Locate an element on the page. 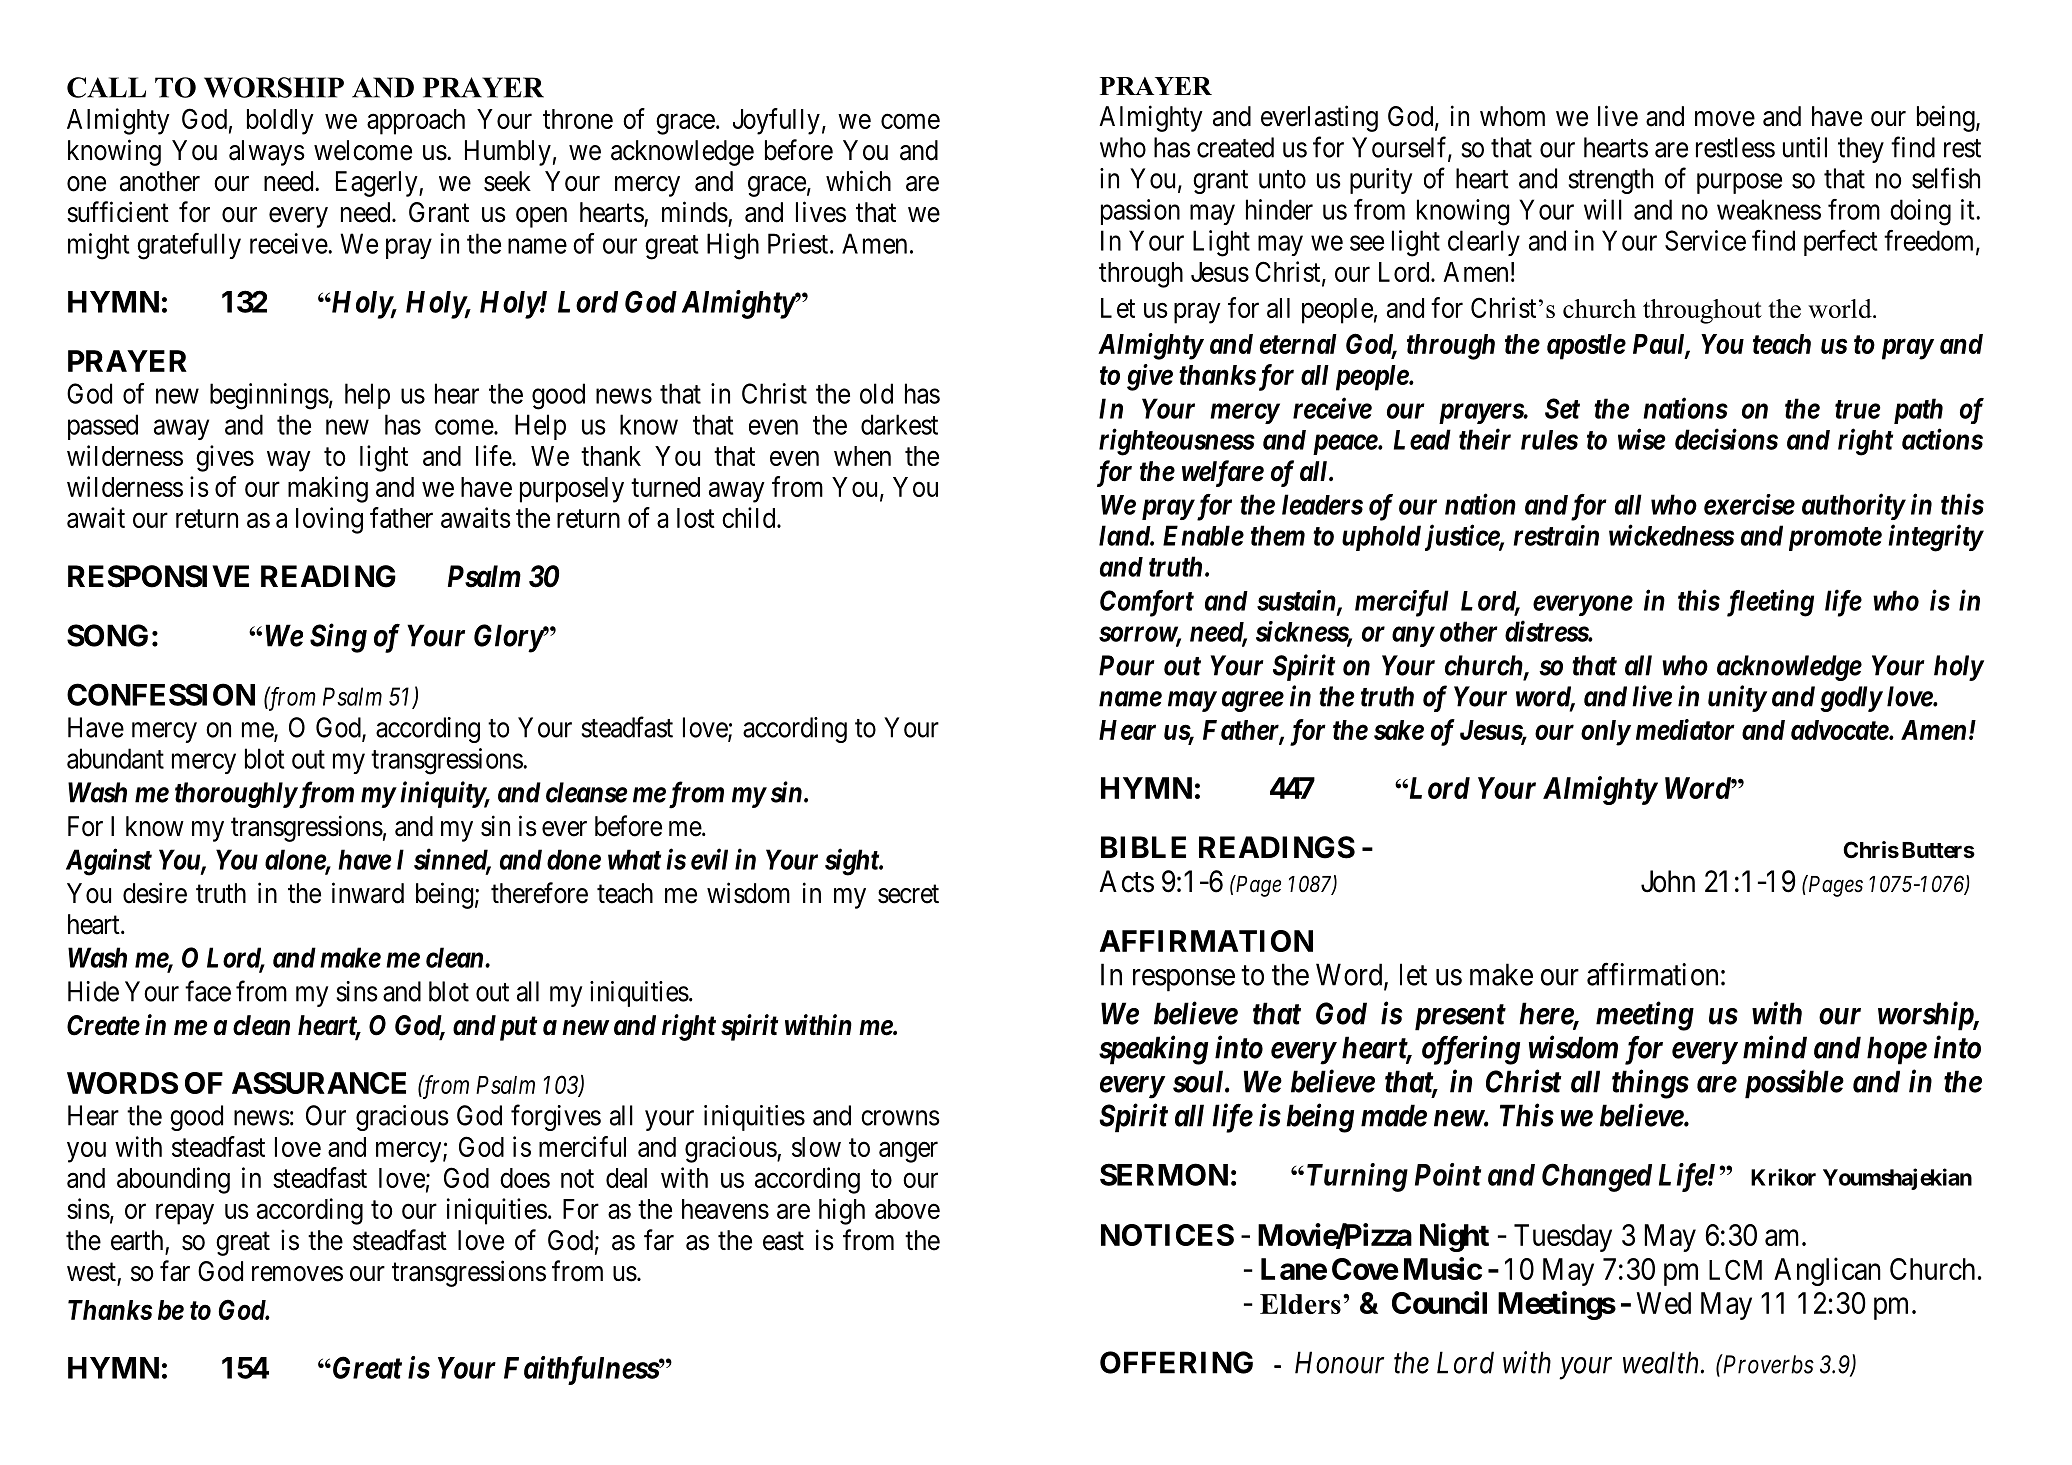 Image resolution: width=2072 pixels, height=1465 pixels. until is located at coordinates (1805, 147).
